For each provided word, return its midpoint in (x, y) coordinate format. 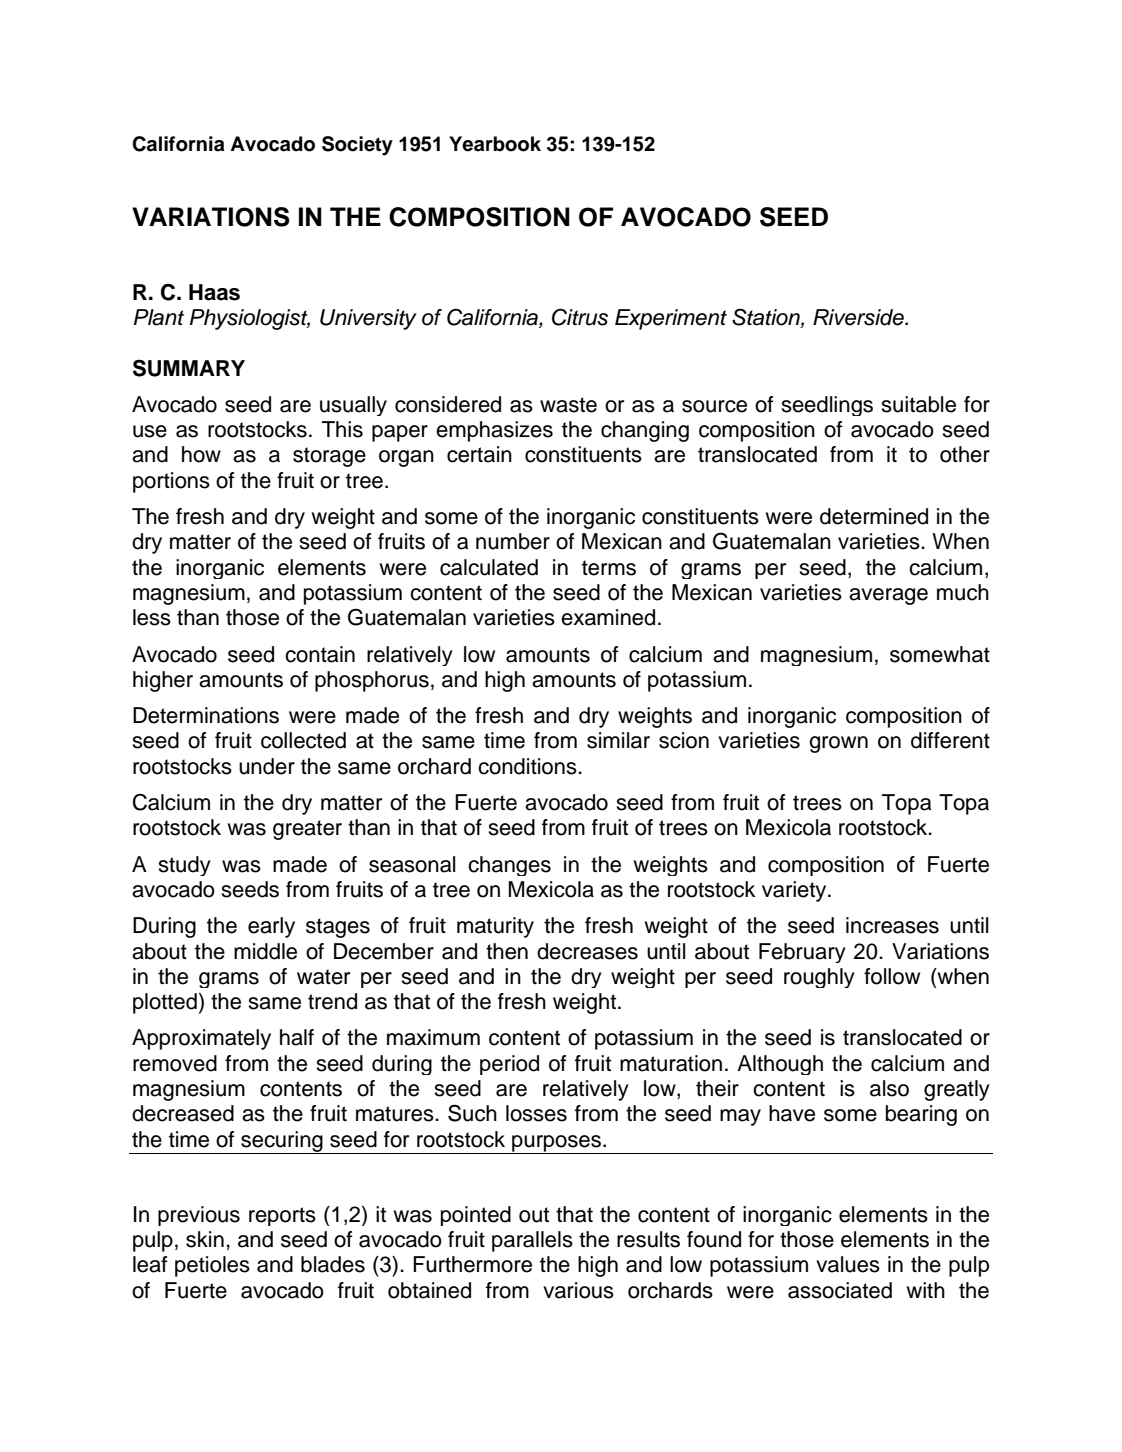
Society (357, 146)
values (848, 1264)
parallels (532, 1241)
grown (838, 744)
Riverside (859, 317)
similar (618, 740)
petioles (212, 1266)
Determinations (206, 715)
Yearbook (495, 144)
